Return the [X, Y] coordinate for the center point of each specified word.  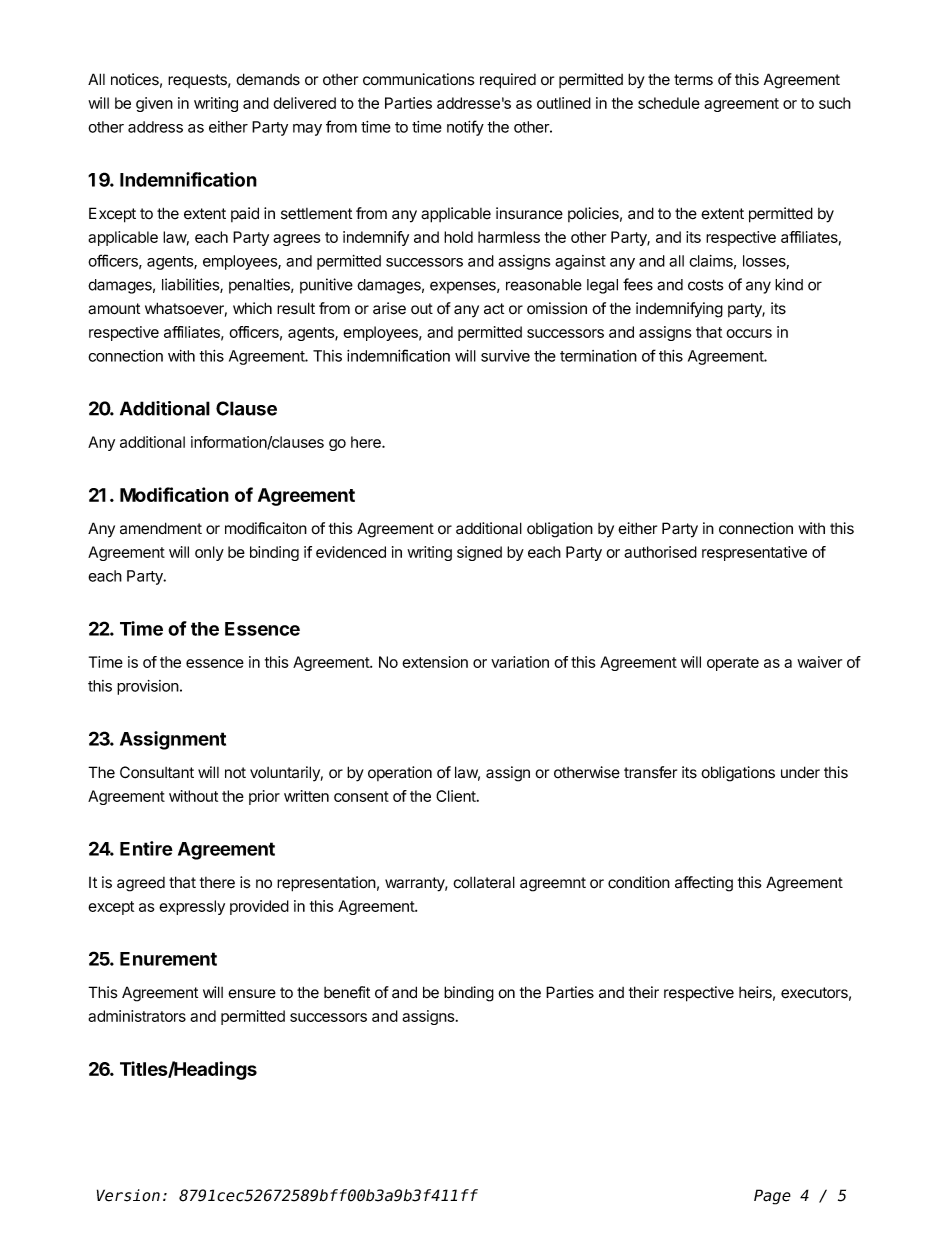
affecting [704, 884]
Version [128, 1195]
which [252, 308]
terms [693, 80]
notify [465, 128]
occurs [749, 333]
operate [733, 664]
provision [148, 687]
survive [505, 356]
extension [435, 662]
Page [772, 1197]
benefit [347, 992]
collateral [484, 882]
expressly [192, 907]
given [154, 104]
